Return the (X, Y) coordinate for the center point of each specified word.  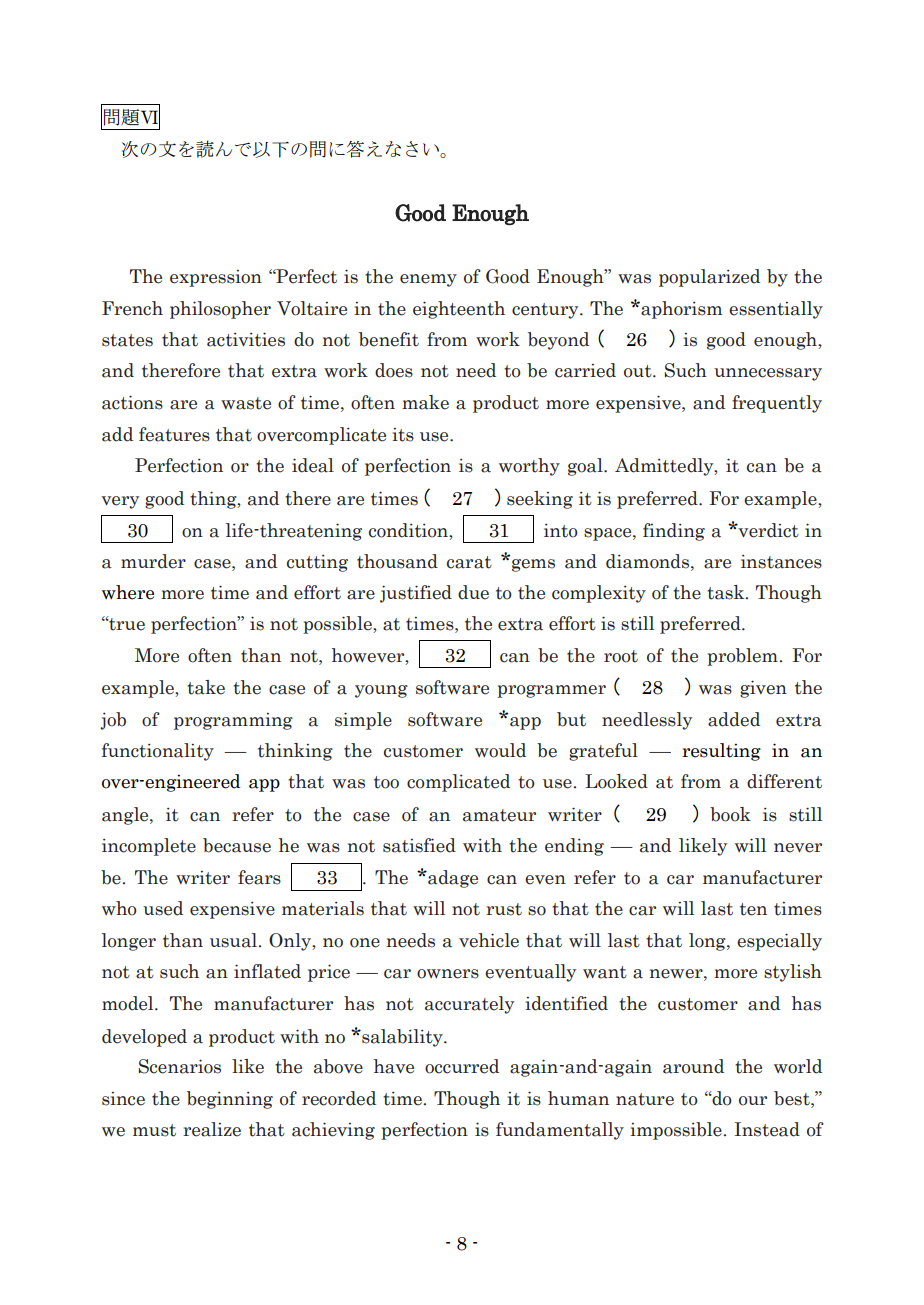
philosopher (220, 310)
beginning (230, 1100)
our (753, 1101)
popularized (709, 278)
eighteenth (459, 310)
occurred (462, 1066)
